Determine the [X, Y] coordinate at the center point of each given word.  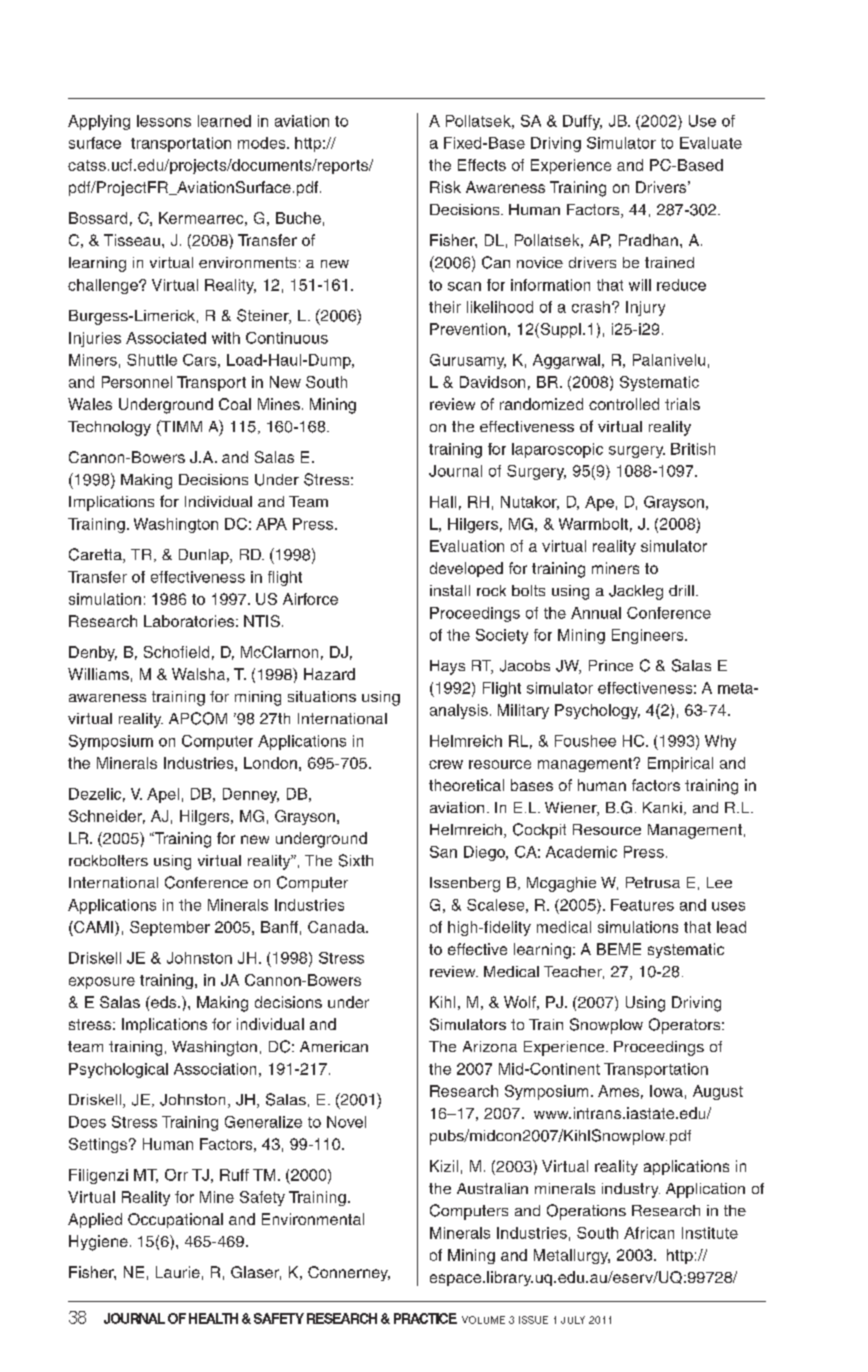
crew [446, 764]
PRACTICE [425, 1318]
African [649, 1233]
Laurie [178, 1272]
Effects [482, 165]
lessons [164, 121]
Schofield [176, 652]
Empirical [680, 764]
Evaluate [711, 143]
